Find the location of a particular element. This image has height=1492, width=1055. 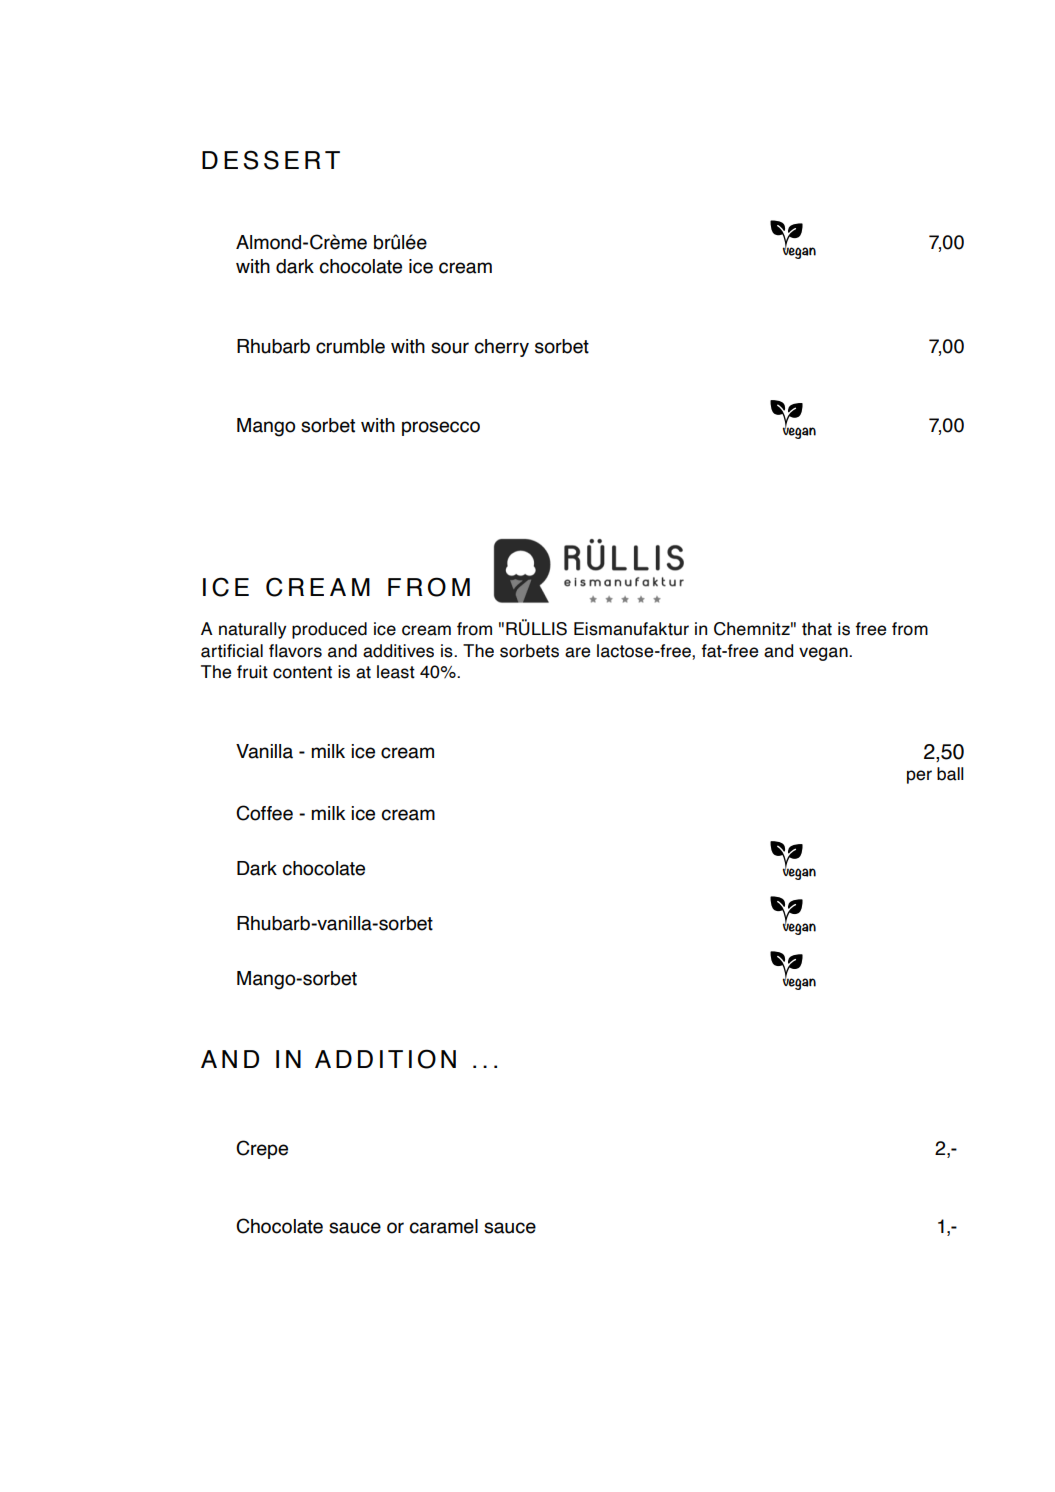

crumble is located at coordinates (350, 346).
